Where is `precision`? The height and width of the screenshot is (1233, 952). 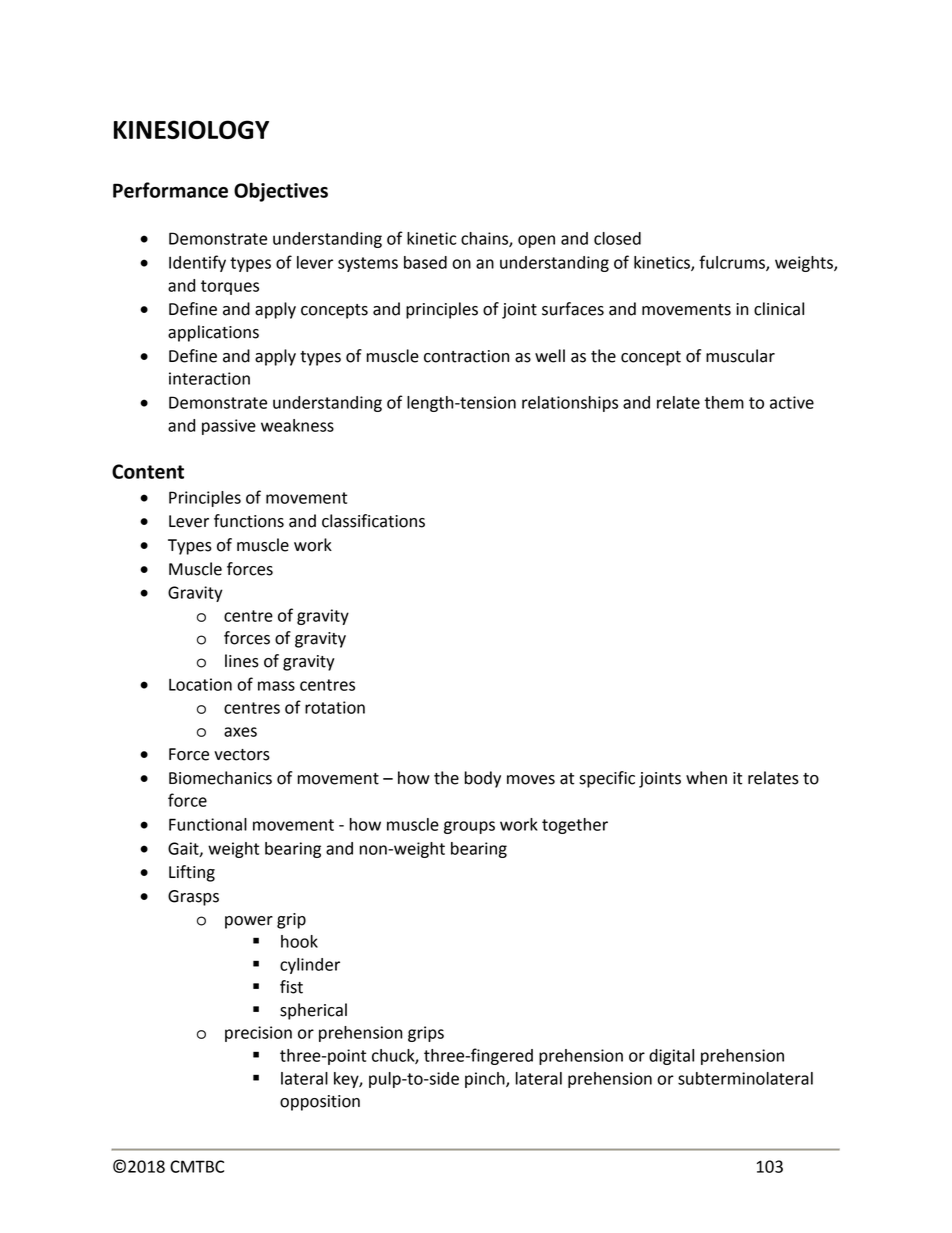
precision is located at coordinates (258, 1034).
